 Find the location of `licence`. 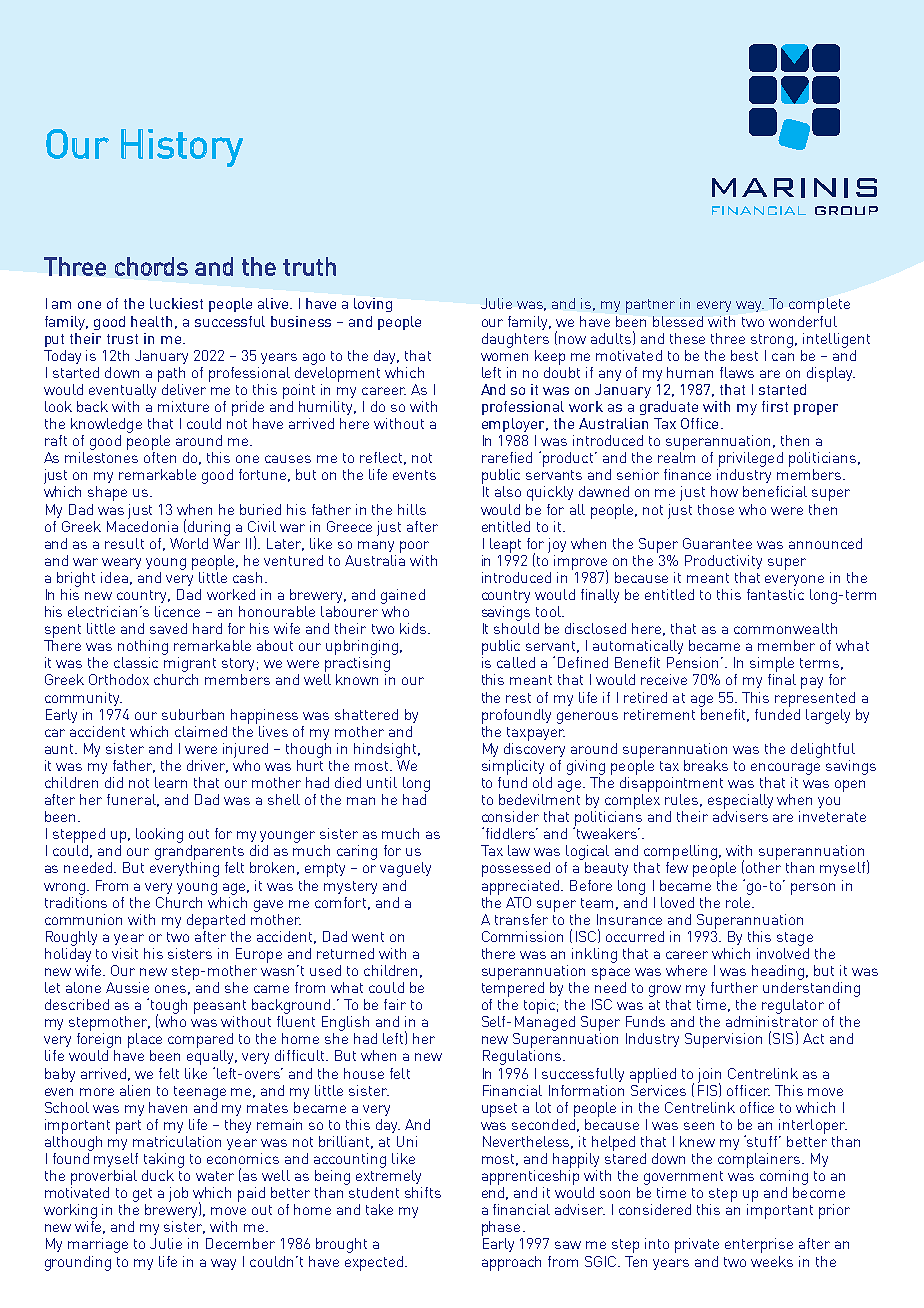

licence is located at coordinates (177, 611).
